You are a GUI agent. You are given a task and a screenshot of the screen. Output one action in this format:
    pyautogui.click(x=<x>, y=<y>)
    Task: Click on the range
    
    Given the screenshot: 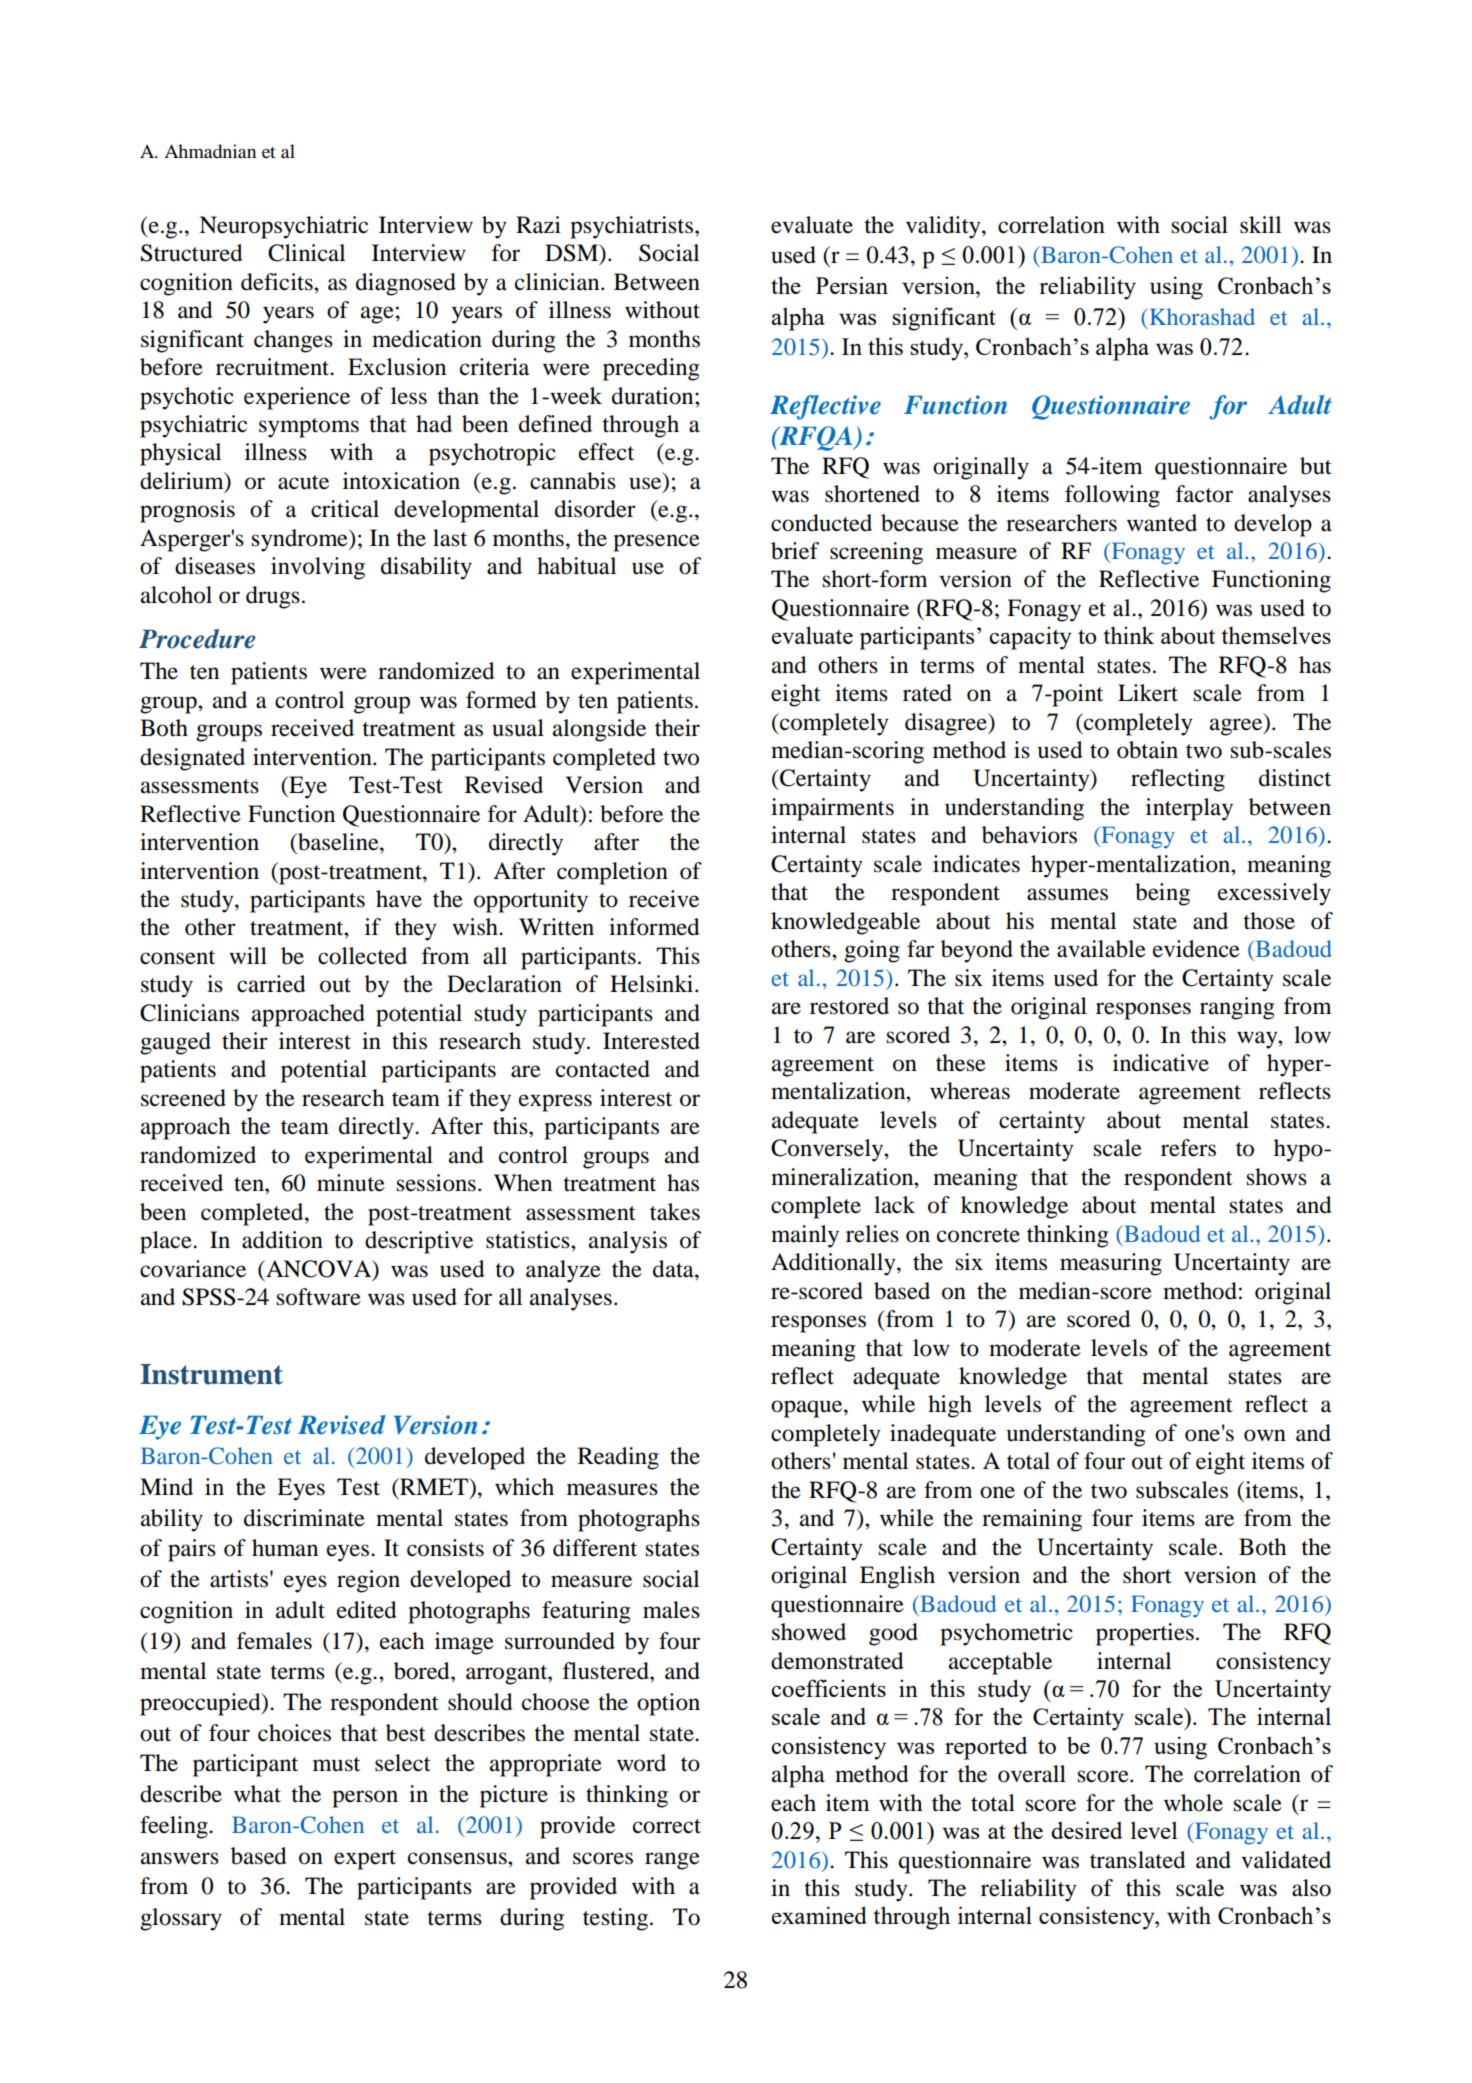 What is the action you would take?
    pyautogui.click(x=672, y=1861)
